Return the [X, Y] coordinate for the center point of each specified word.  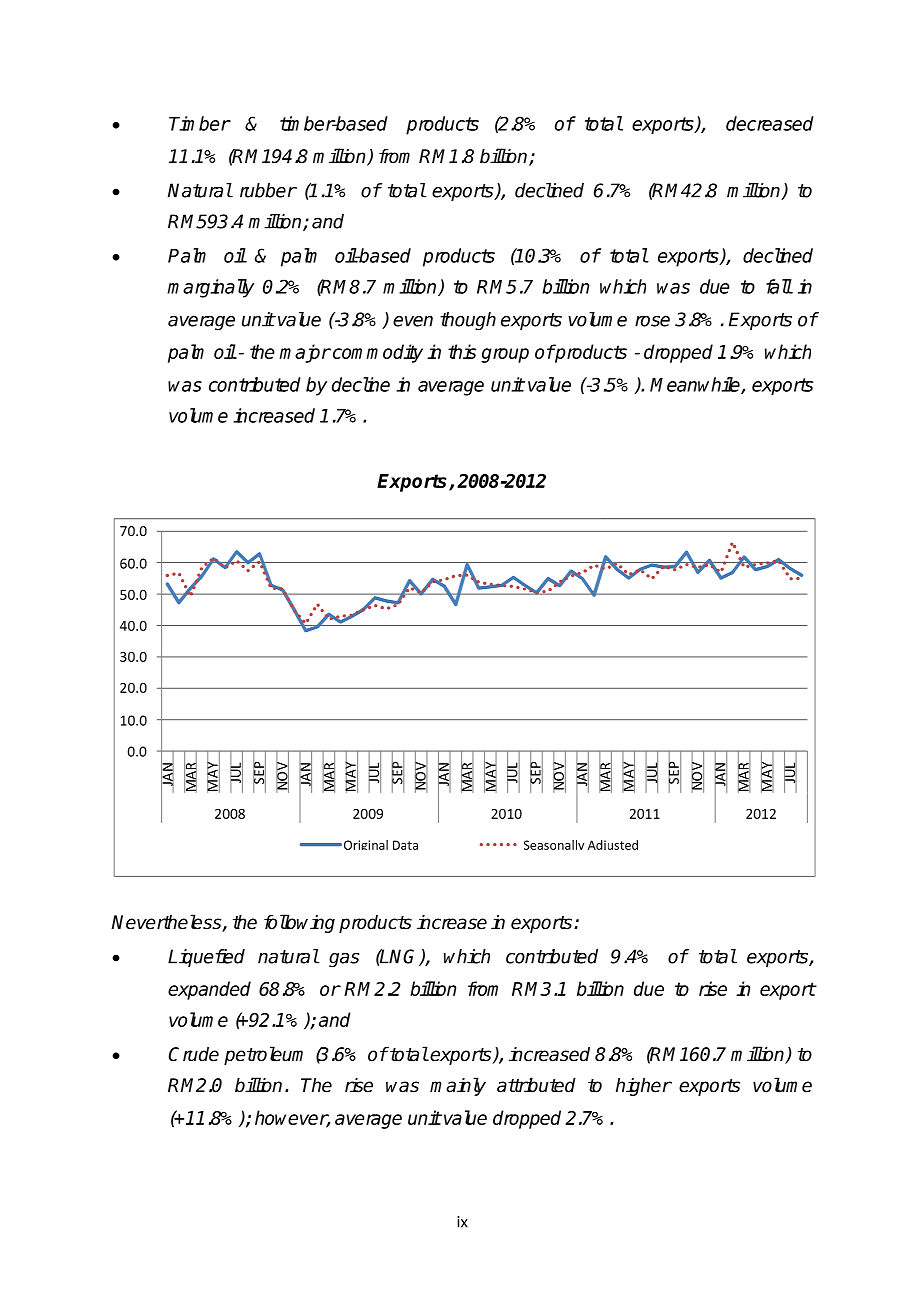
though [468, 321]
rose [652, 321]
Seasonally [554, 845]
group [505, 355]
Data [405, 845]
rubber [268, 190]
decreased [770, 123]
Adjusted [613, 845]
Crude [194, 1054]
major [305, 353]
